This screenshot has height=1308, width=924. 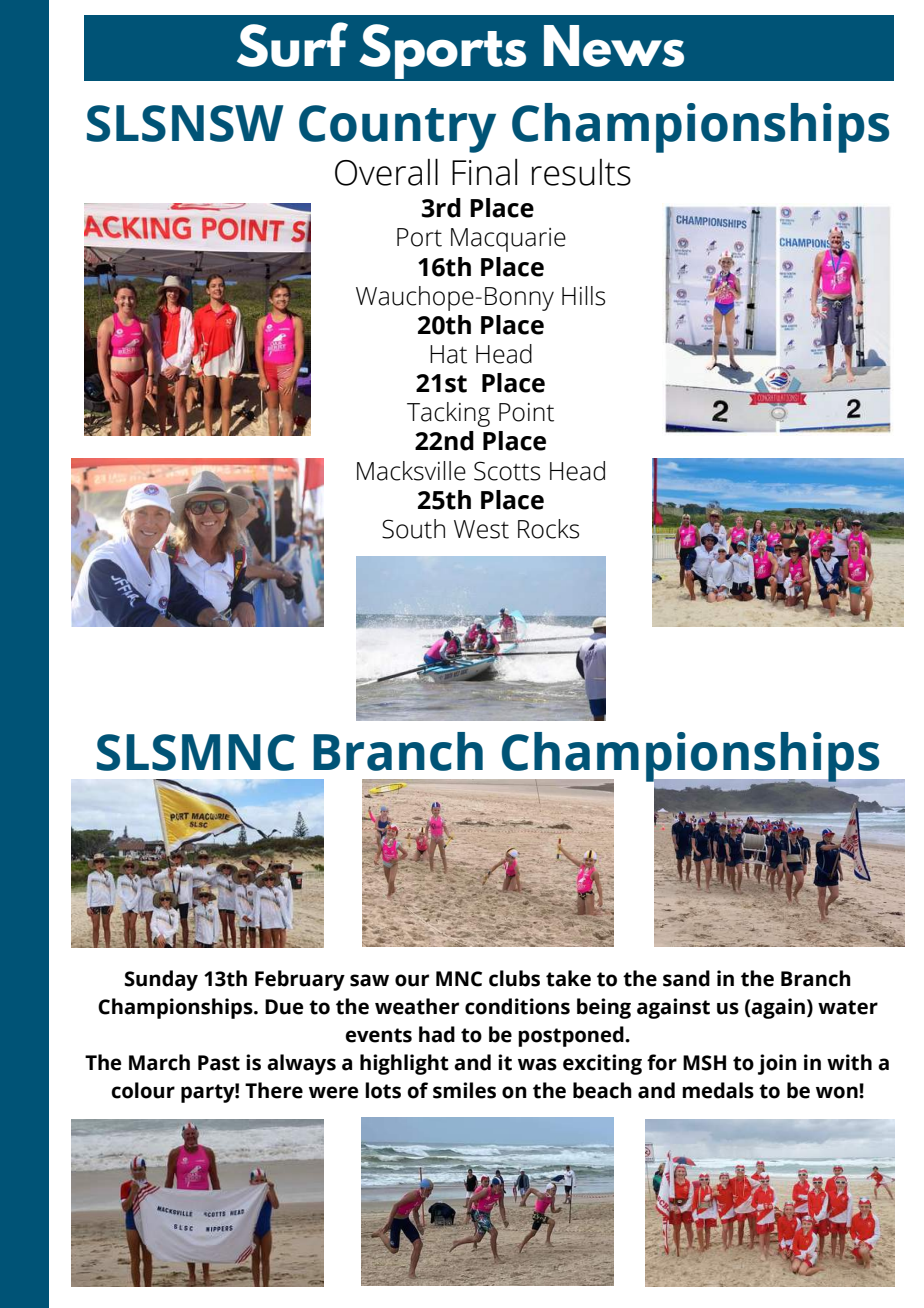 I want to click on Rocks, so click(x=548, y=529).
